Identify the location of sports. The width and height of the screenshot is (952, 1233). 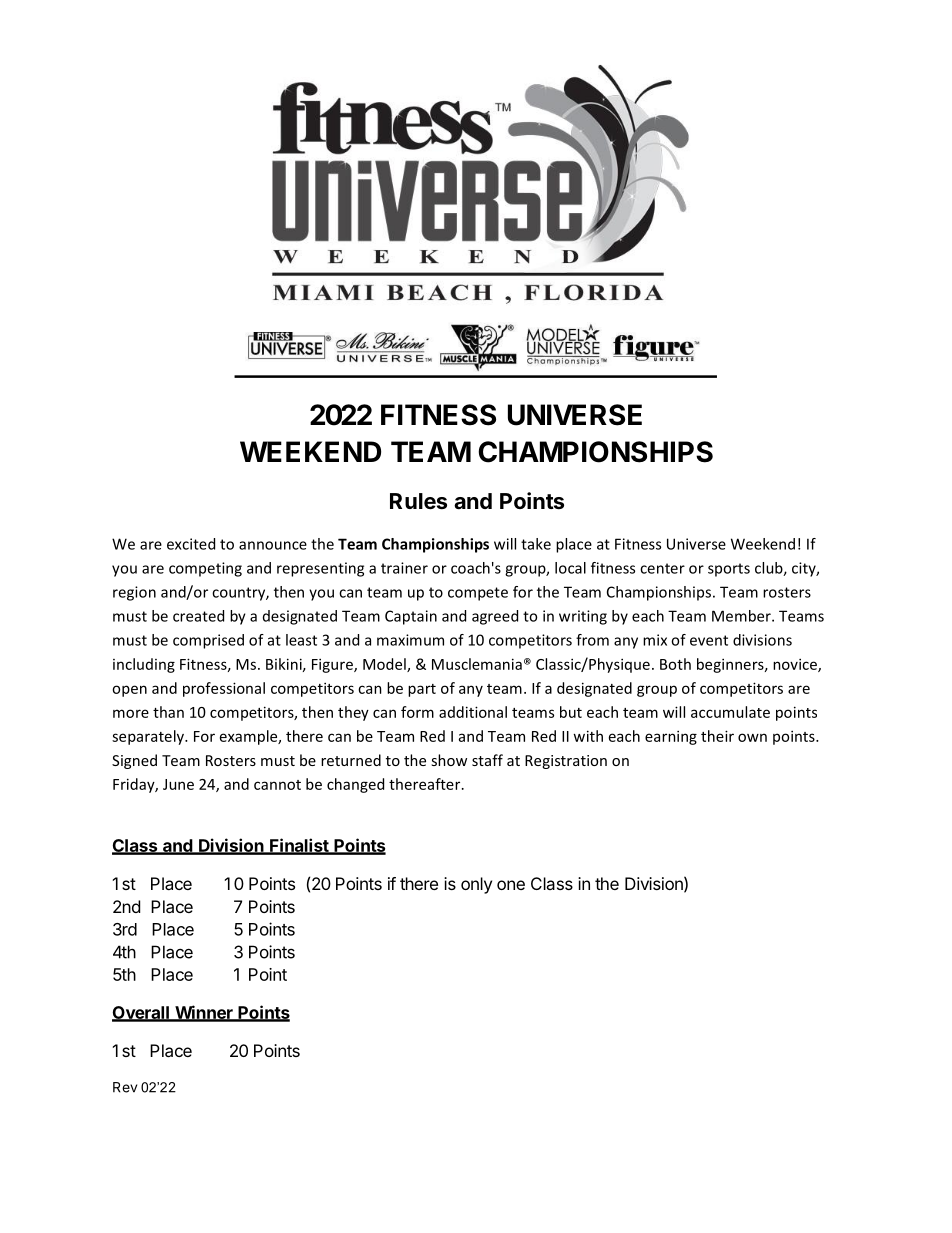
(729, 570).
